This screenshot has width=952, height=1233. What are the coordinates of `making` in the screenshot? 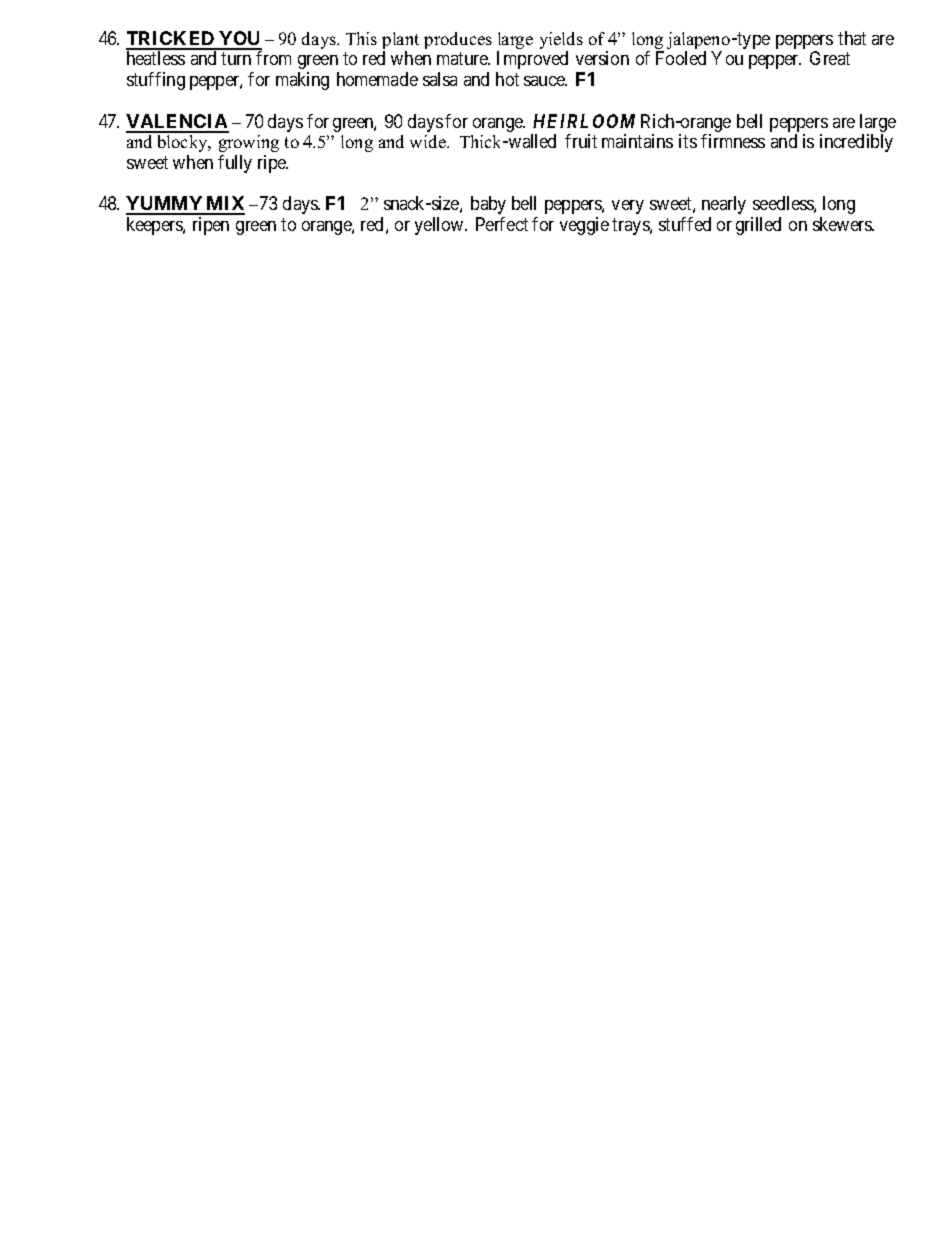 It's located at (302, 81).
